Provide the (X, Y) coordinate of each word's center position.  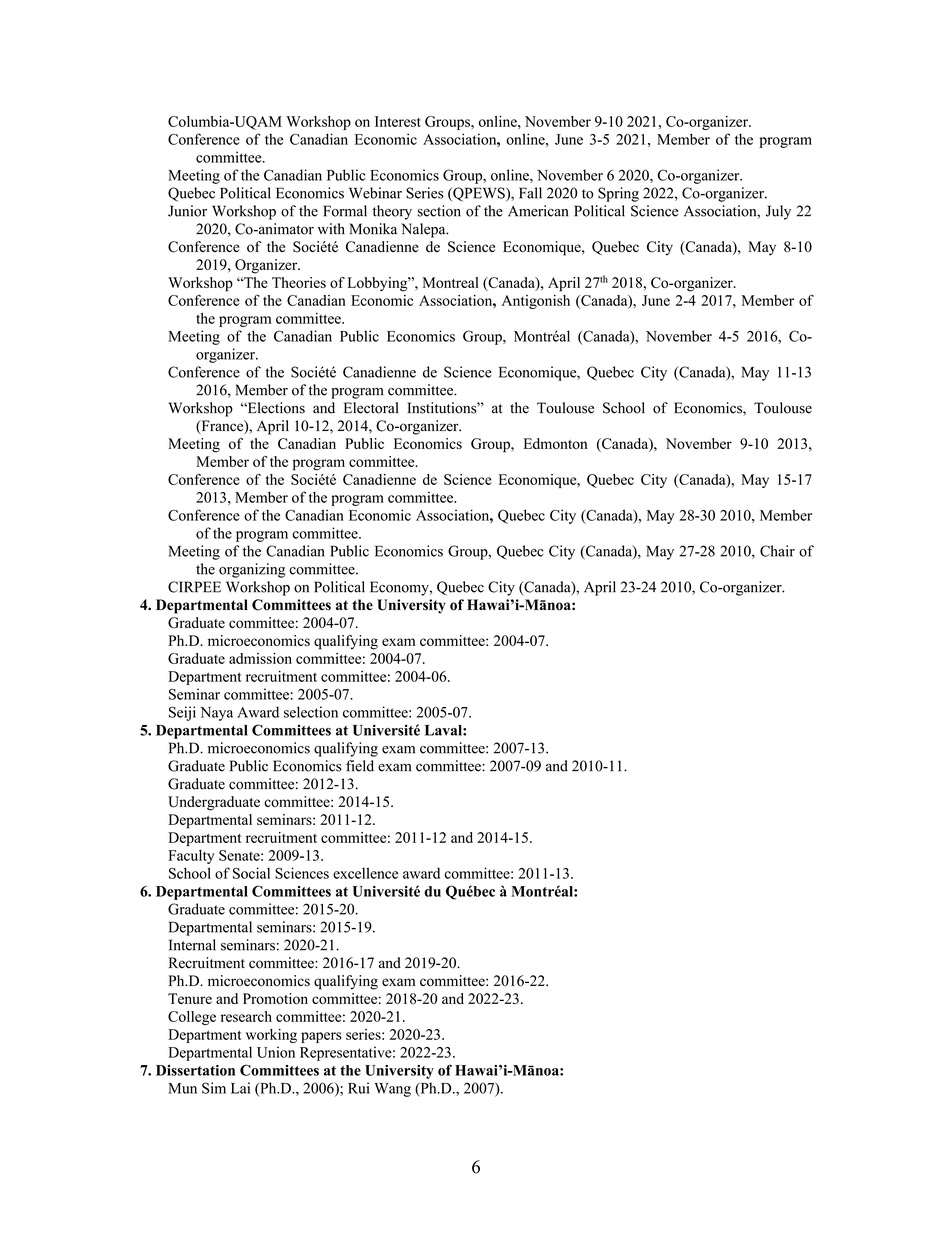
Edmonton (555, 443)
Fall (530, 193)
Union (276, 1052)
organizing (252, 570)
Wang (392, 1090)
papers (321, 1037)
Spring (618, 194)
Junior (187, 211)
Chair (777, 551)
